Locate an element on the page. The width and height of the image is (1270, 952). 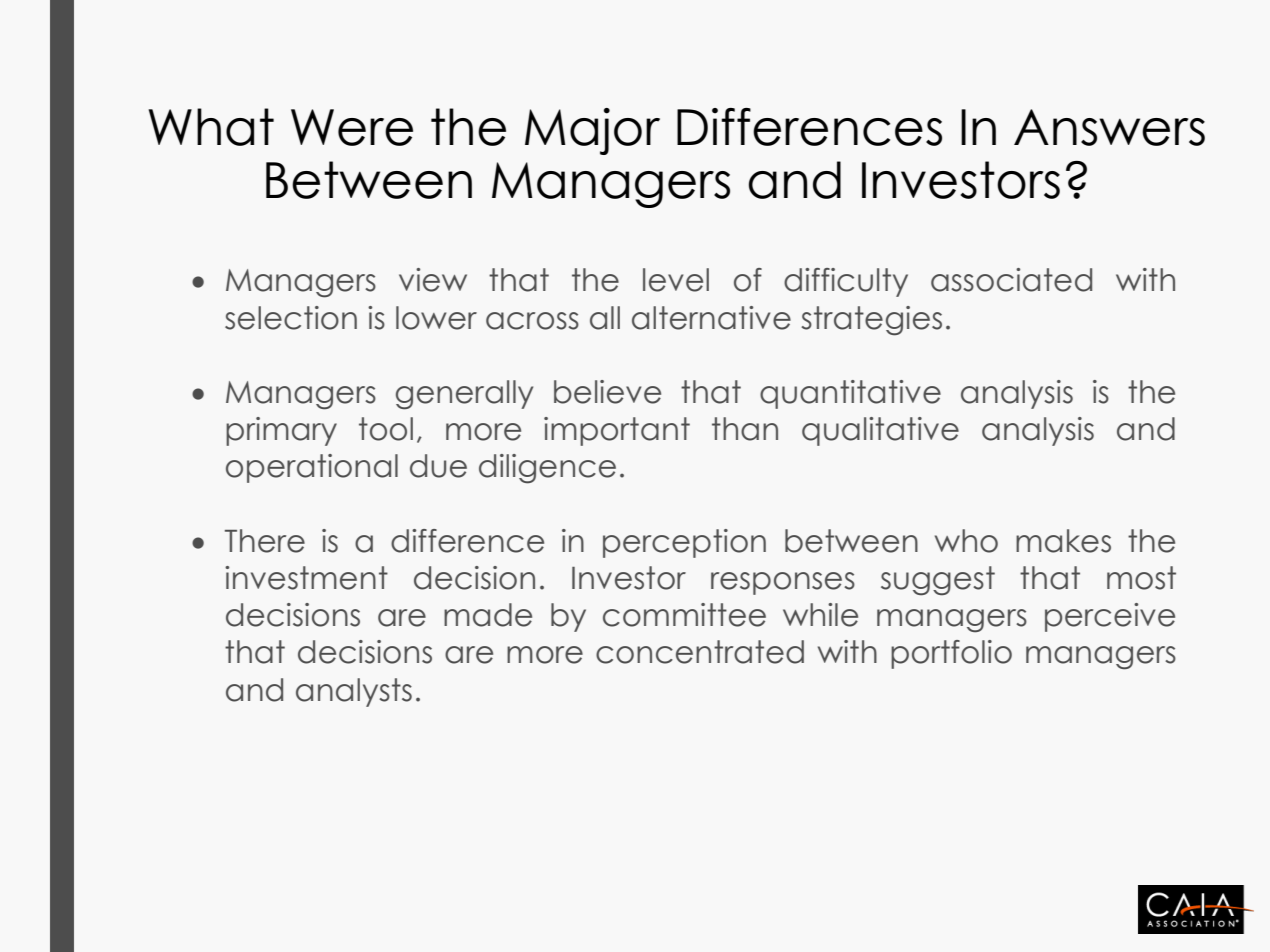
analysts is located at coordinates (354, 692).
